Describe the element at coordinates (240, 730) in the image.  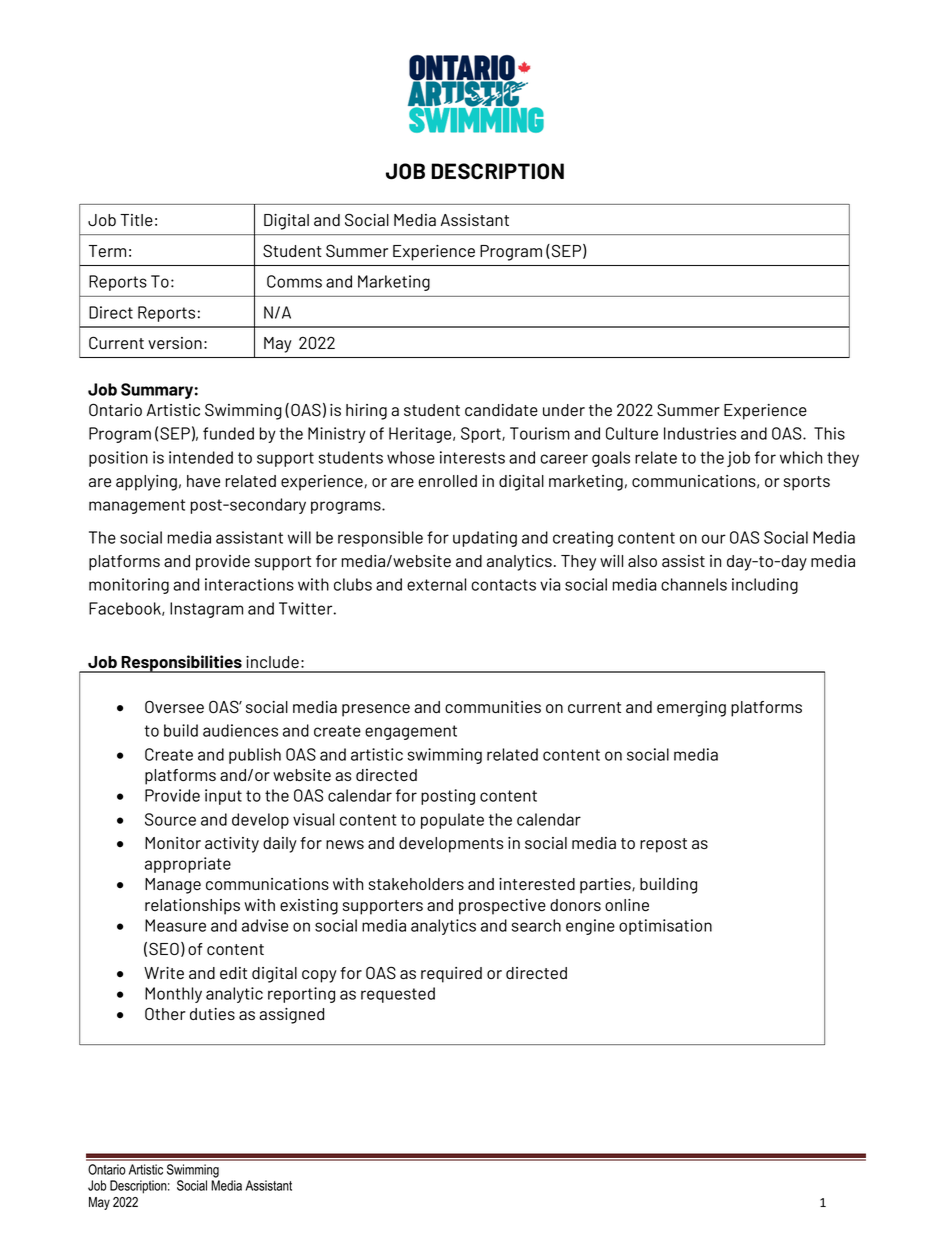
I see `audiences` at that location.
